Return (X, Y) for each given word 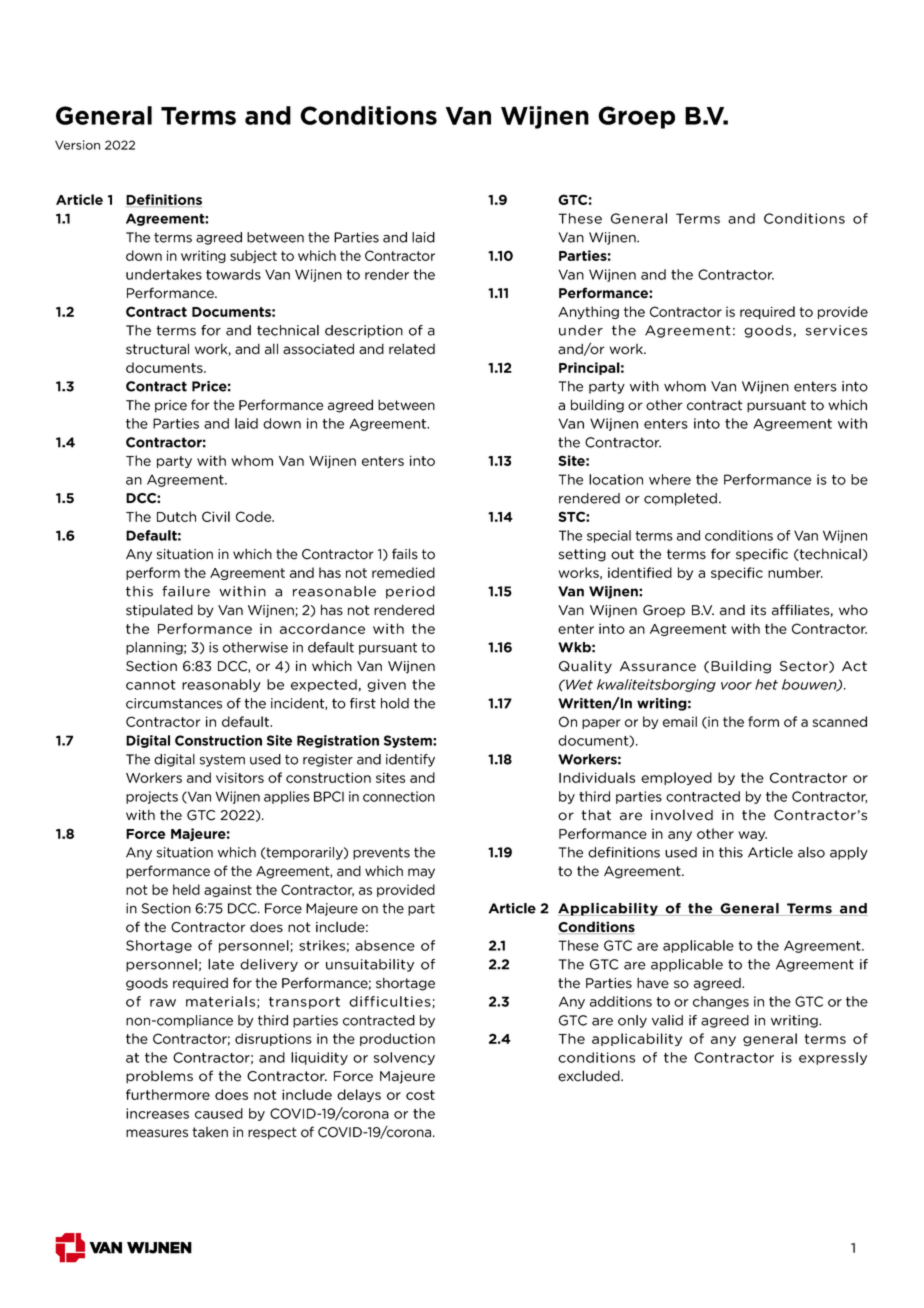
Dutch (176, 516)
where (670, 479)
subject (253, 256)
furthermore (168, 1094)
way (752, 836)
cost (420, 1095)
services (836, 330)
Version (77, 145)
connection (399, 796)
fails (405, 554)
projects (152, 797)
